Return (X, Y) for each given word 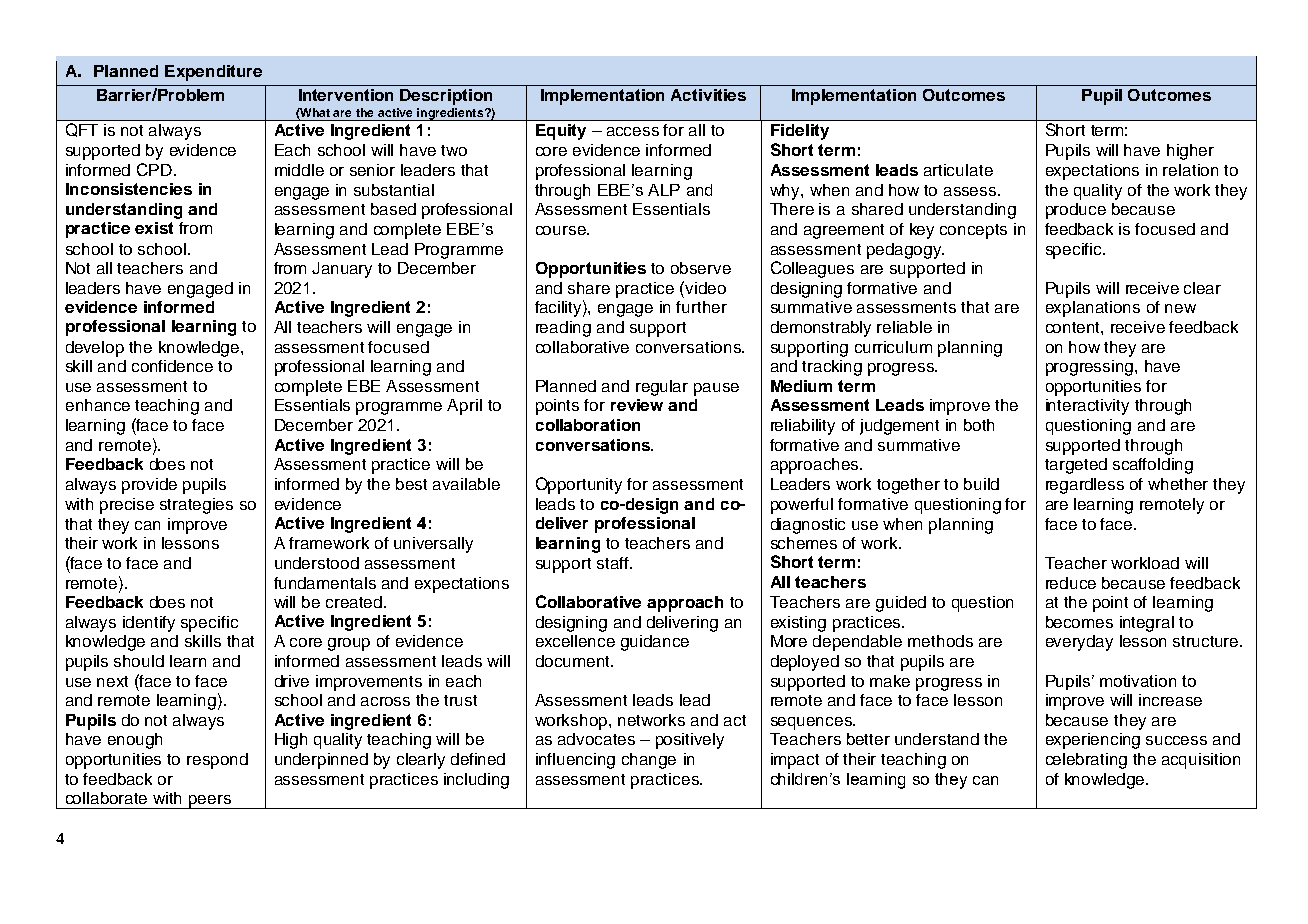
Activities (708, 95)
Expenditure (213, 73)
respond (217, 761)
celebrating (1086, 761)
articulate (958, 170)
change (649, 761)
